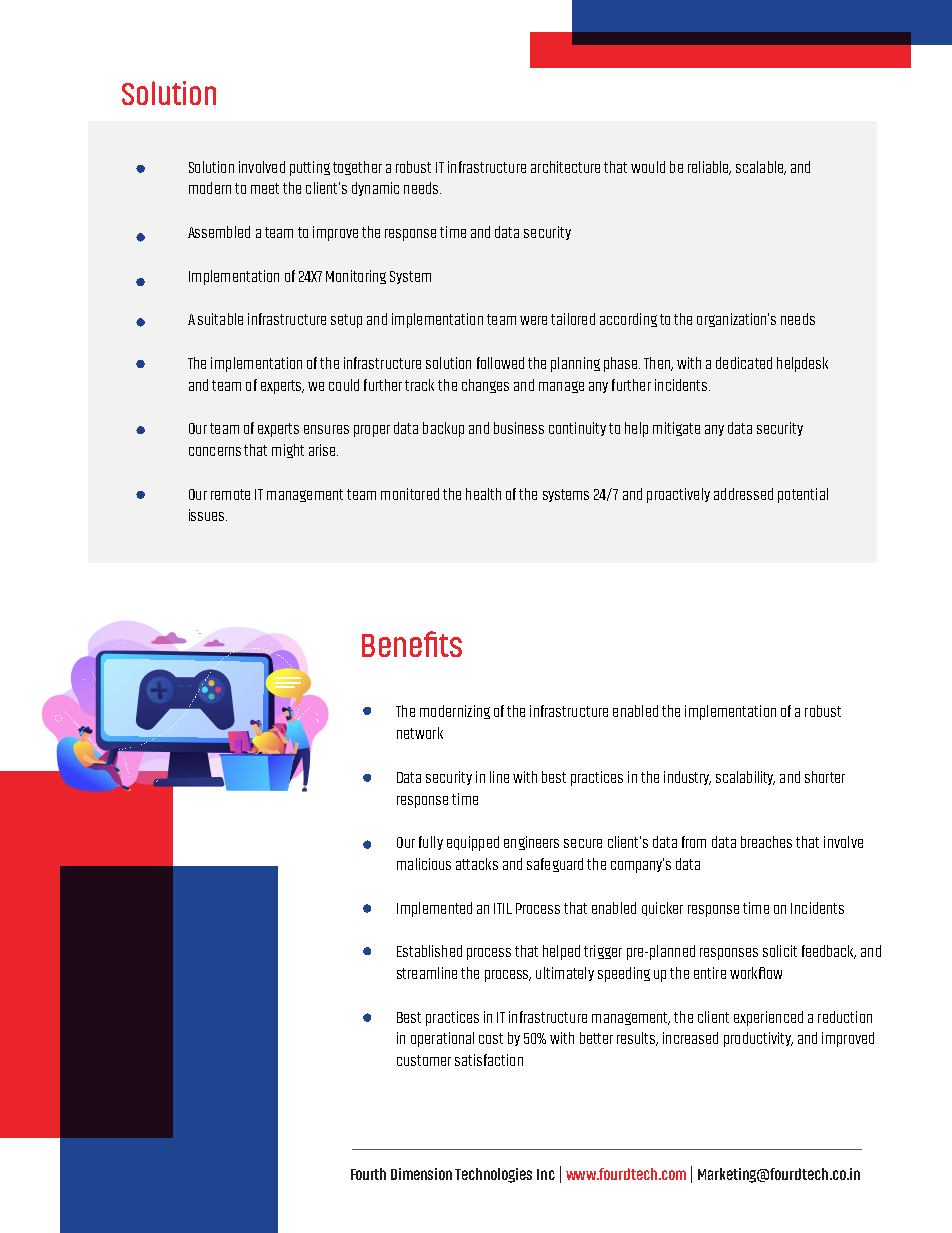  I want to click on remote, so click(230, 494).
